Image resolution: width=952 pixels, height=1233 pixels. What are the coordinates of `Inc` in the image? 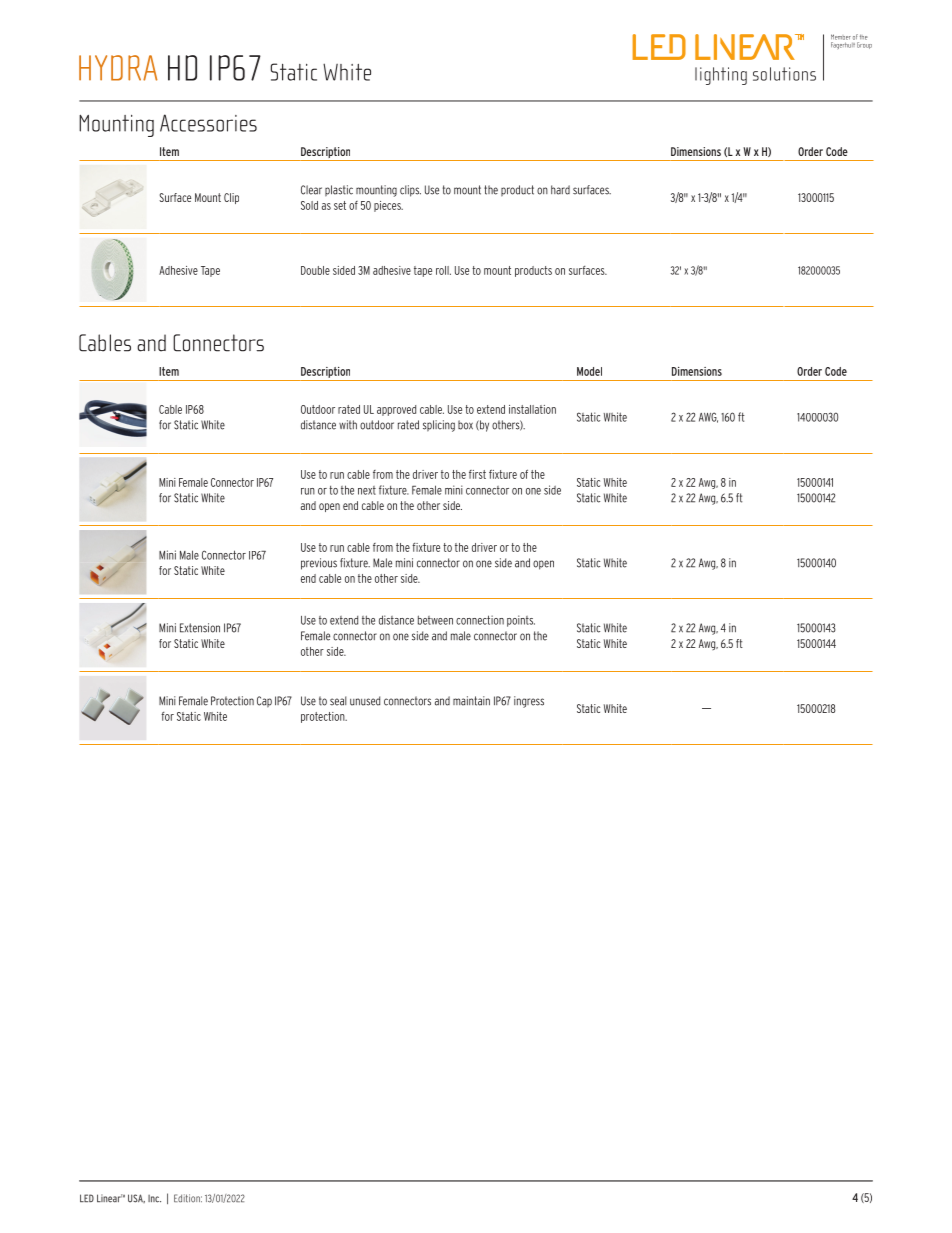 It's located at (154, 1199).
